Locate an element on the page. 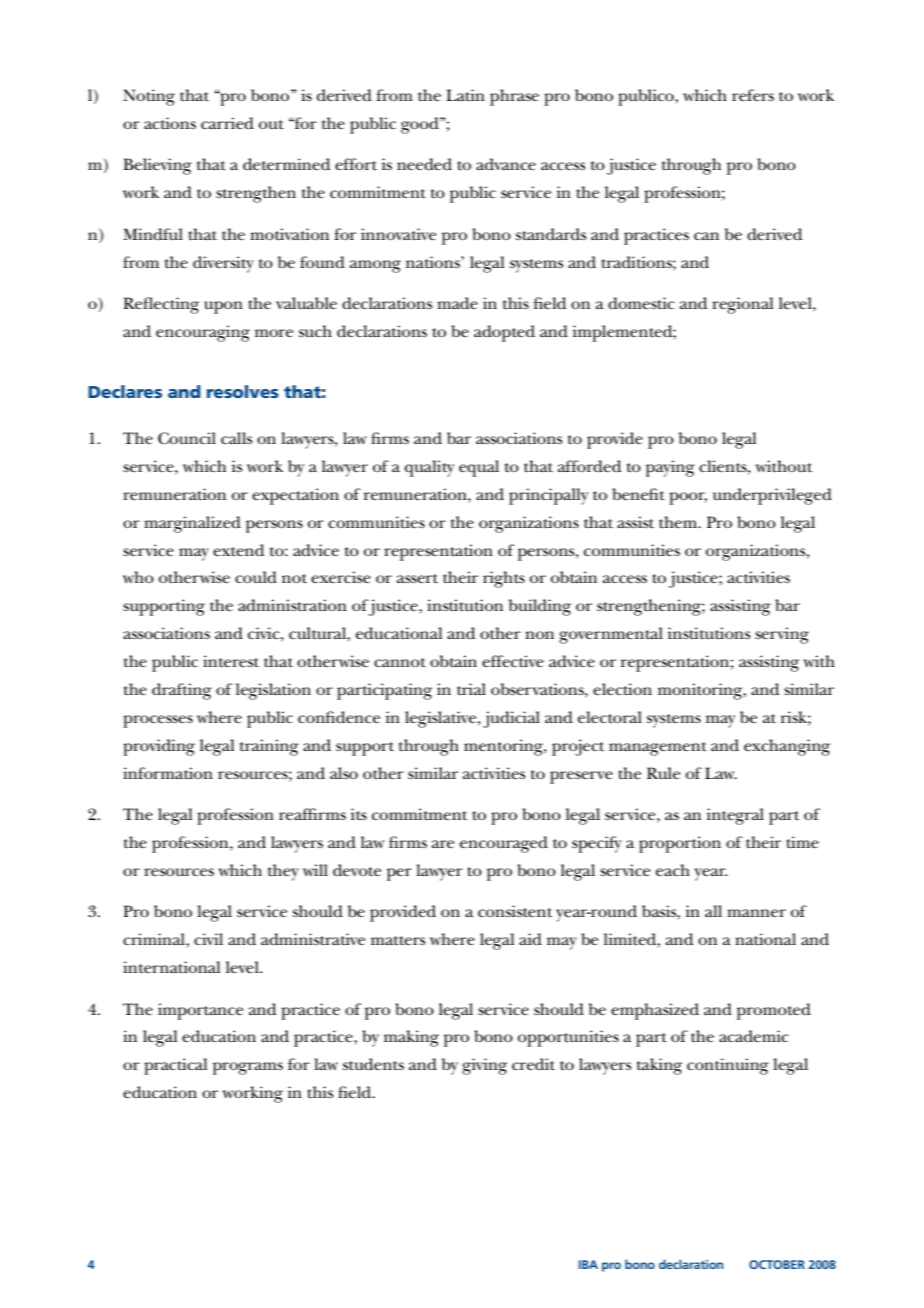 The height and width of the page is (1308, 924). encouraged is located at coordinates (504, 844).
